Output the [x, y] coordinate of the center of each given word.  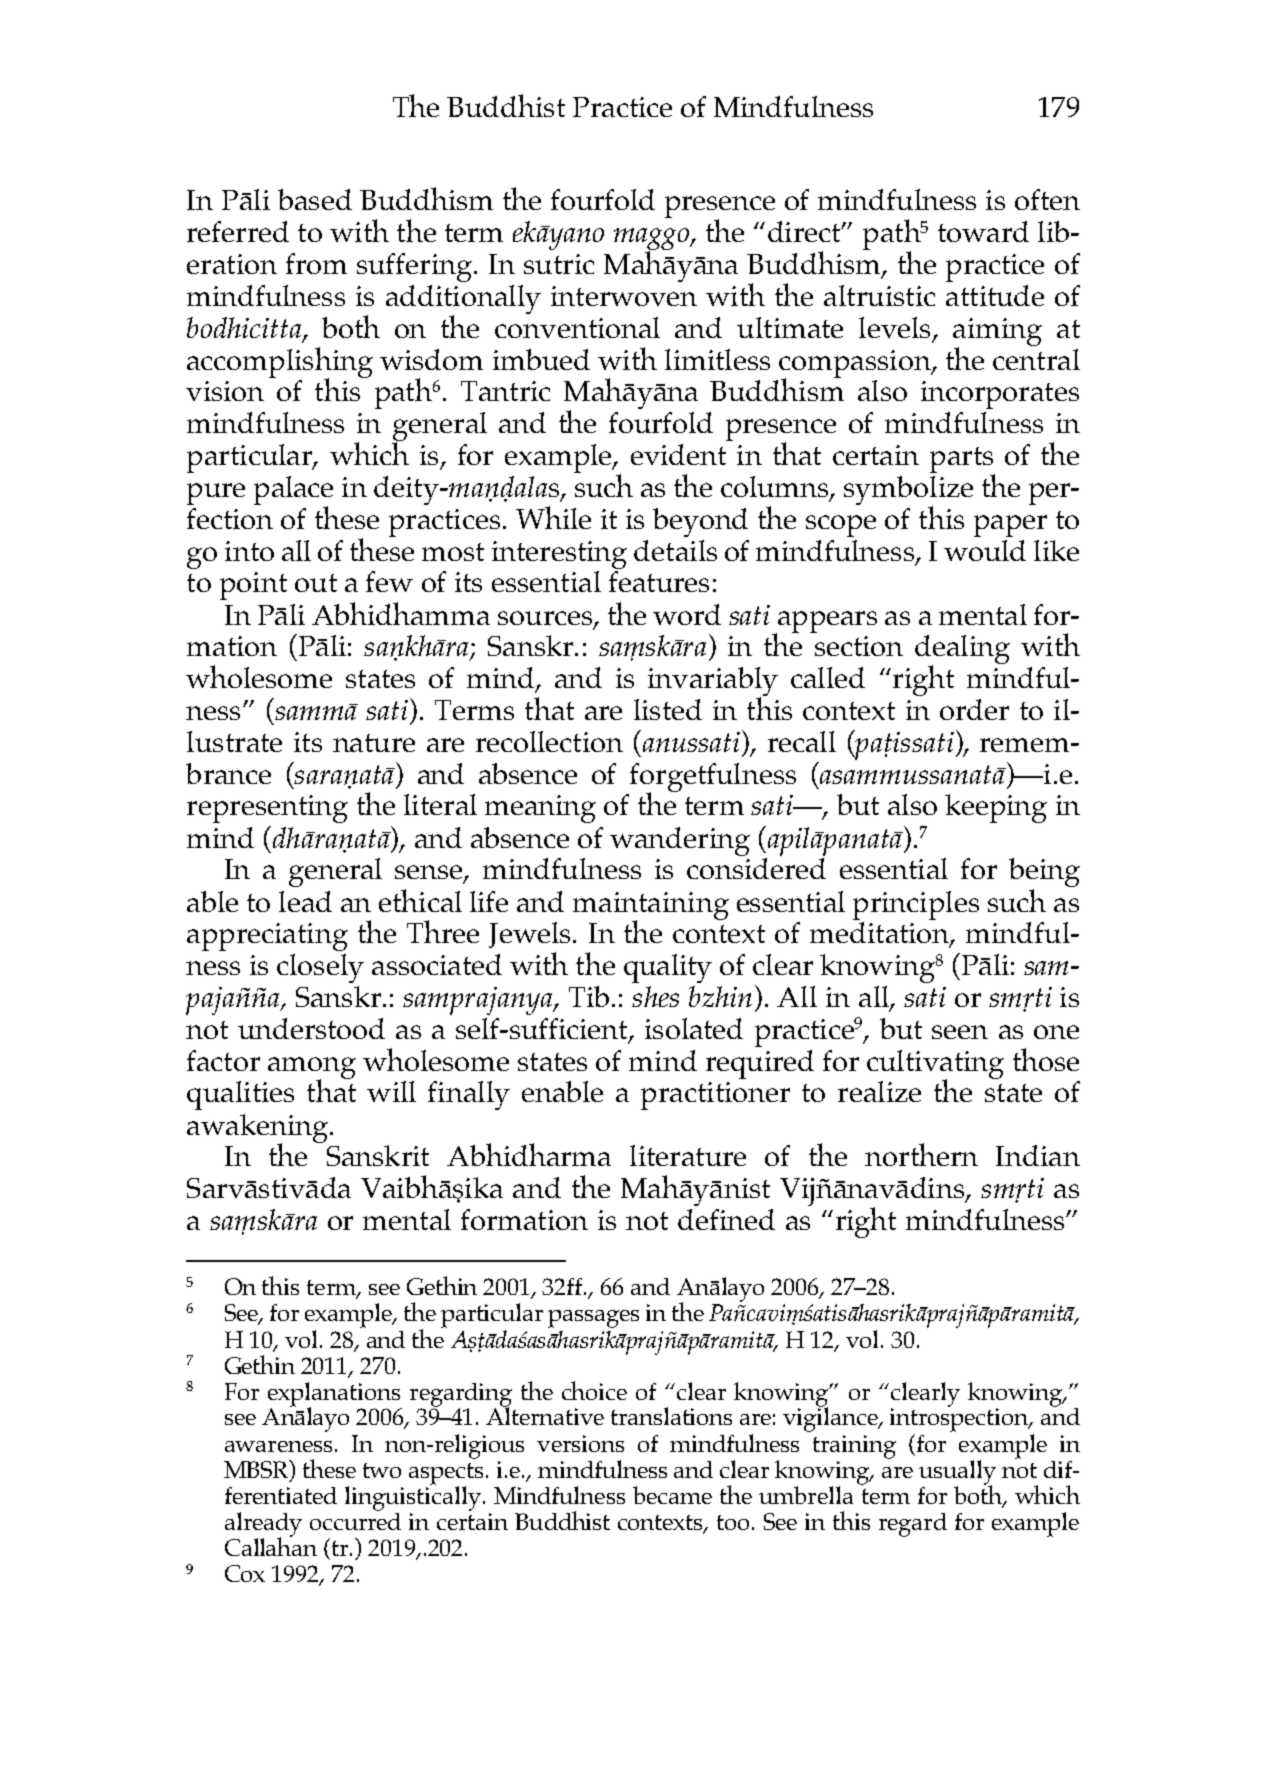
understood [311, 1028]
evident [678, 454]
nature [374, 743]
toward [983, 231]
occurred [355, 1520]
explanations [335, 1395]
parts [962, 461]
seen [960, 1032]
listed [668, 709]
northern [921, 1154]
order [974, 709]
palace [293, 491]
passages [593, 1319]
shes [655, 996]
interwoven [624, 296]
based [315, 199]
